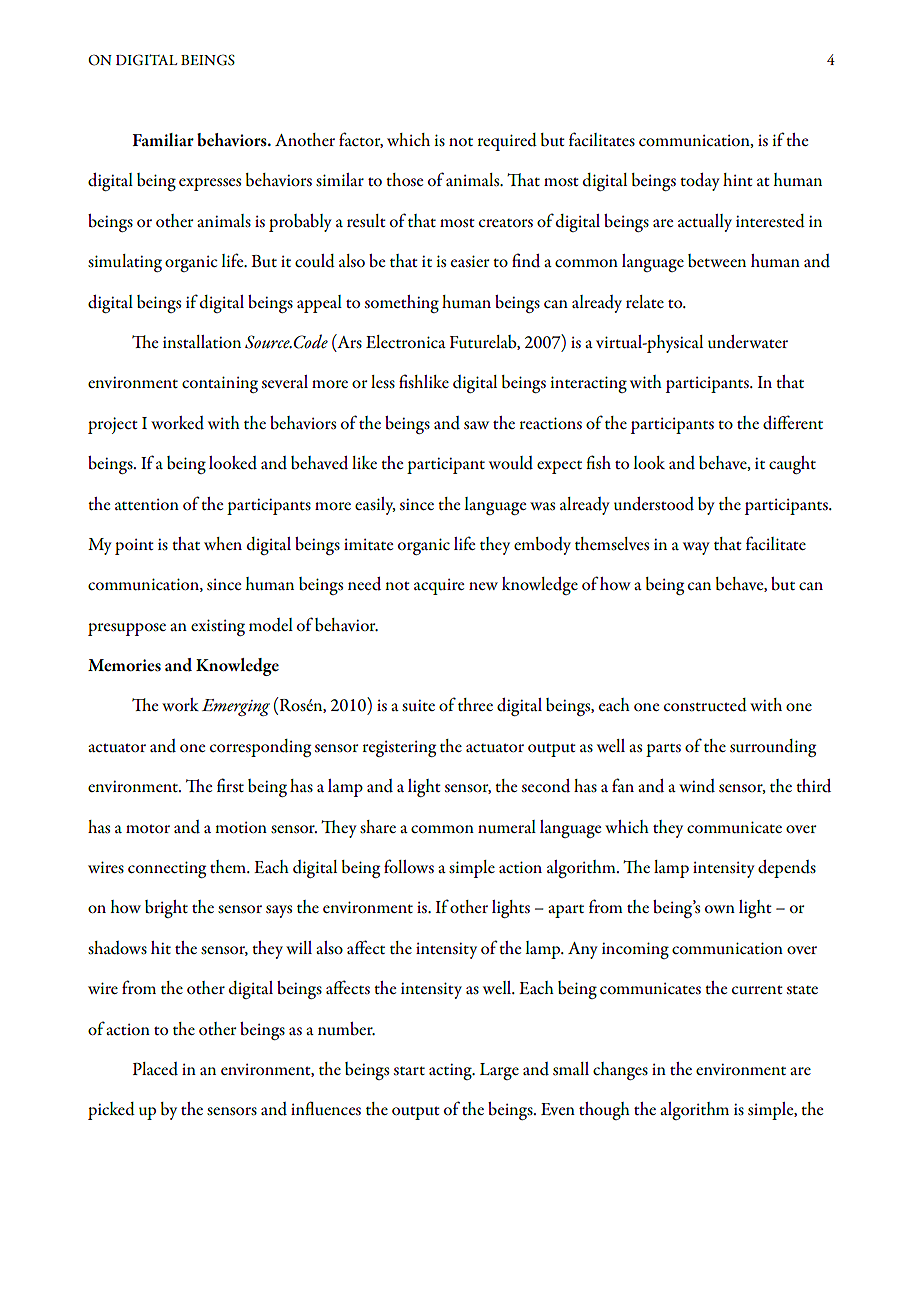 Image resolution: width=924 pixels, height=1308 pixels. I want to click on expresses, so click(210, 184).
